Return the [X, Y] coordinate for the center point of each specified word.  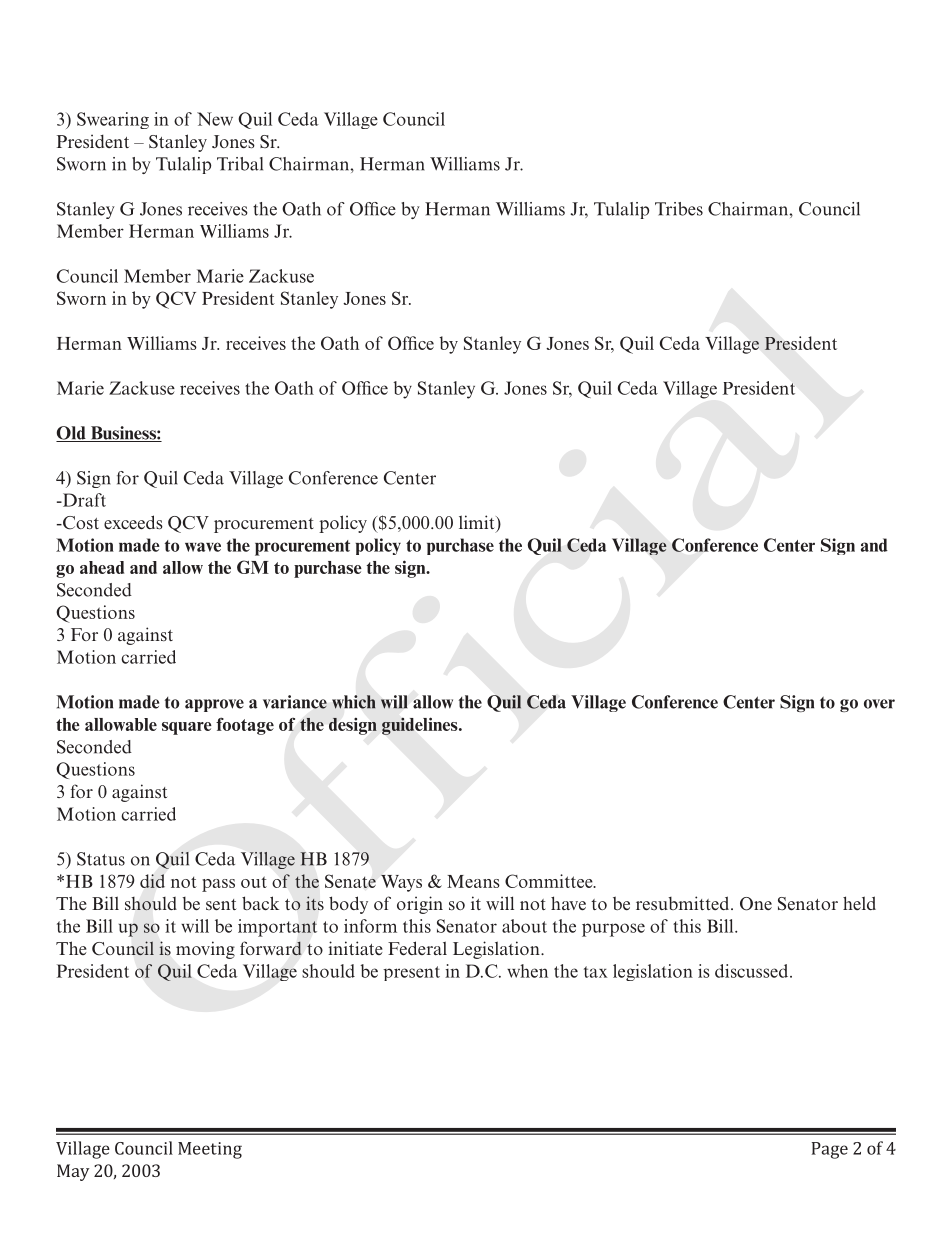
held [859, 903]
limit [478, 523]
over [879, 704]
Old [72, 434]
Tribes [679, 209]
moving [205, 950]
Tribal [240, 164]
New [215, 119]
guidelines [421, 726]
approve [214, 705]
